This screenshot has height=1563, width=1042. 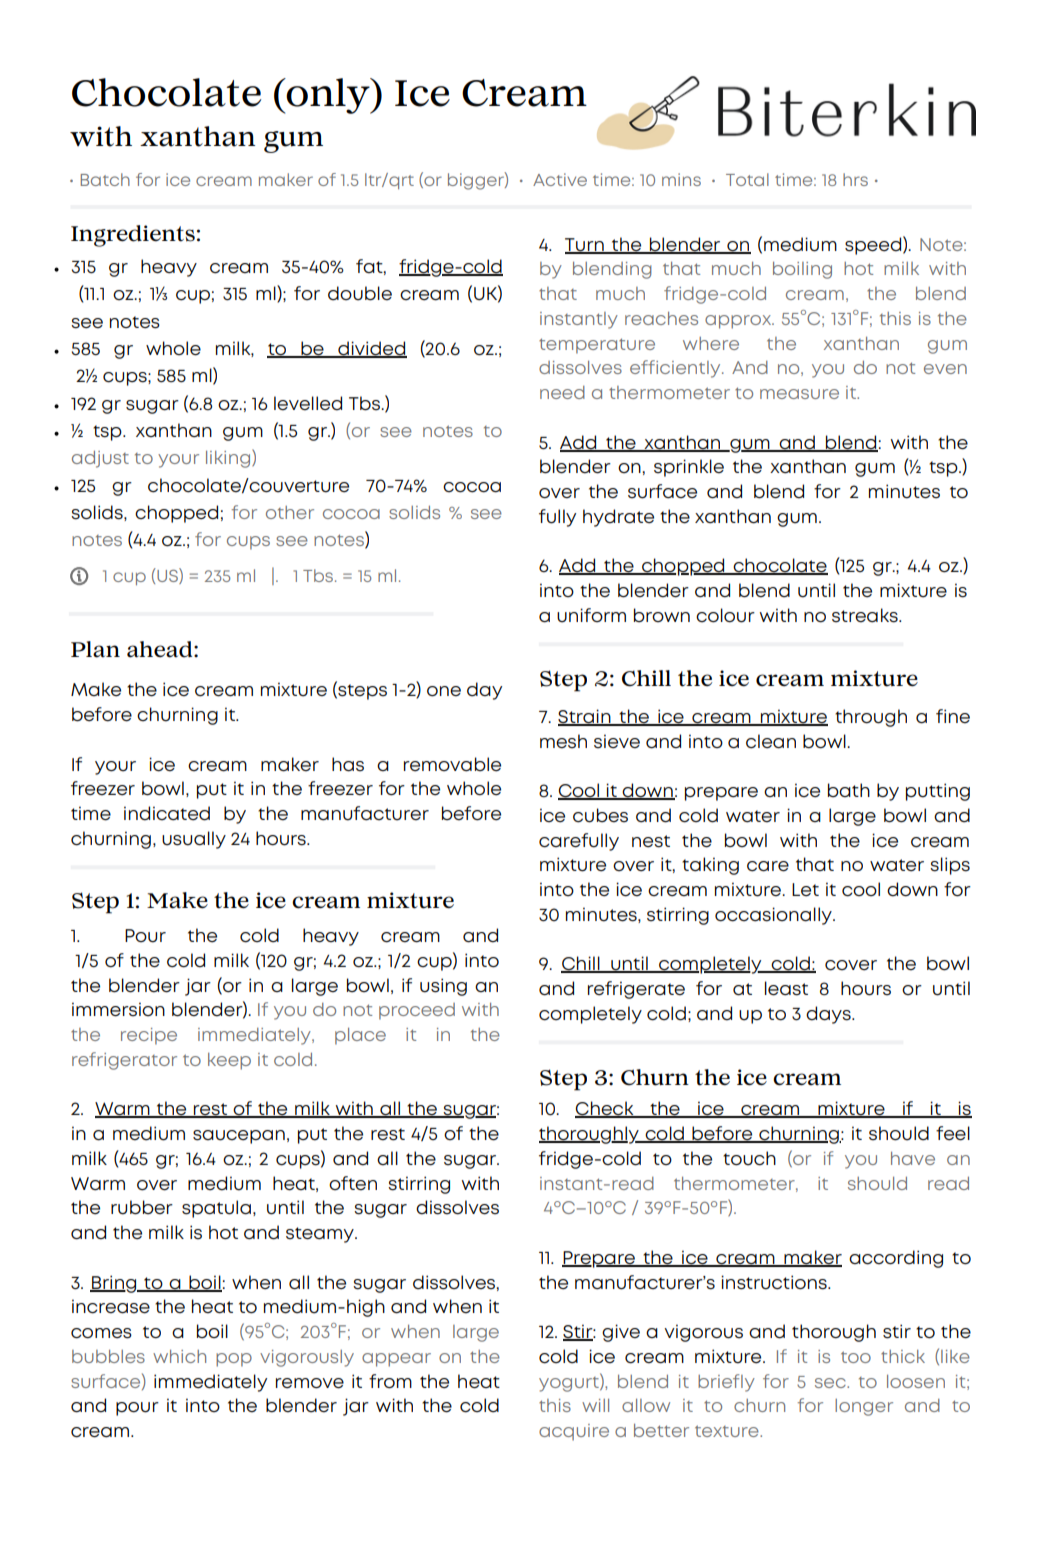 What do you see at coordinates (167, 813) in the screenshot?
I see `indicated` at bounding box center [167, 813].
